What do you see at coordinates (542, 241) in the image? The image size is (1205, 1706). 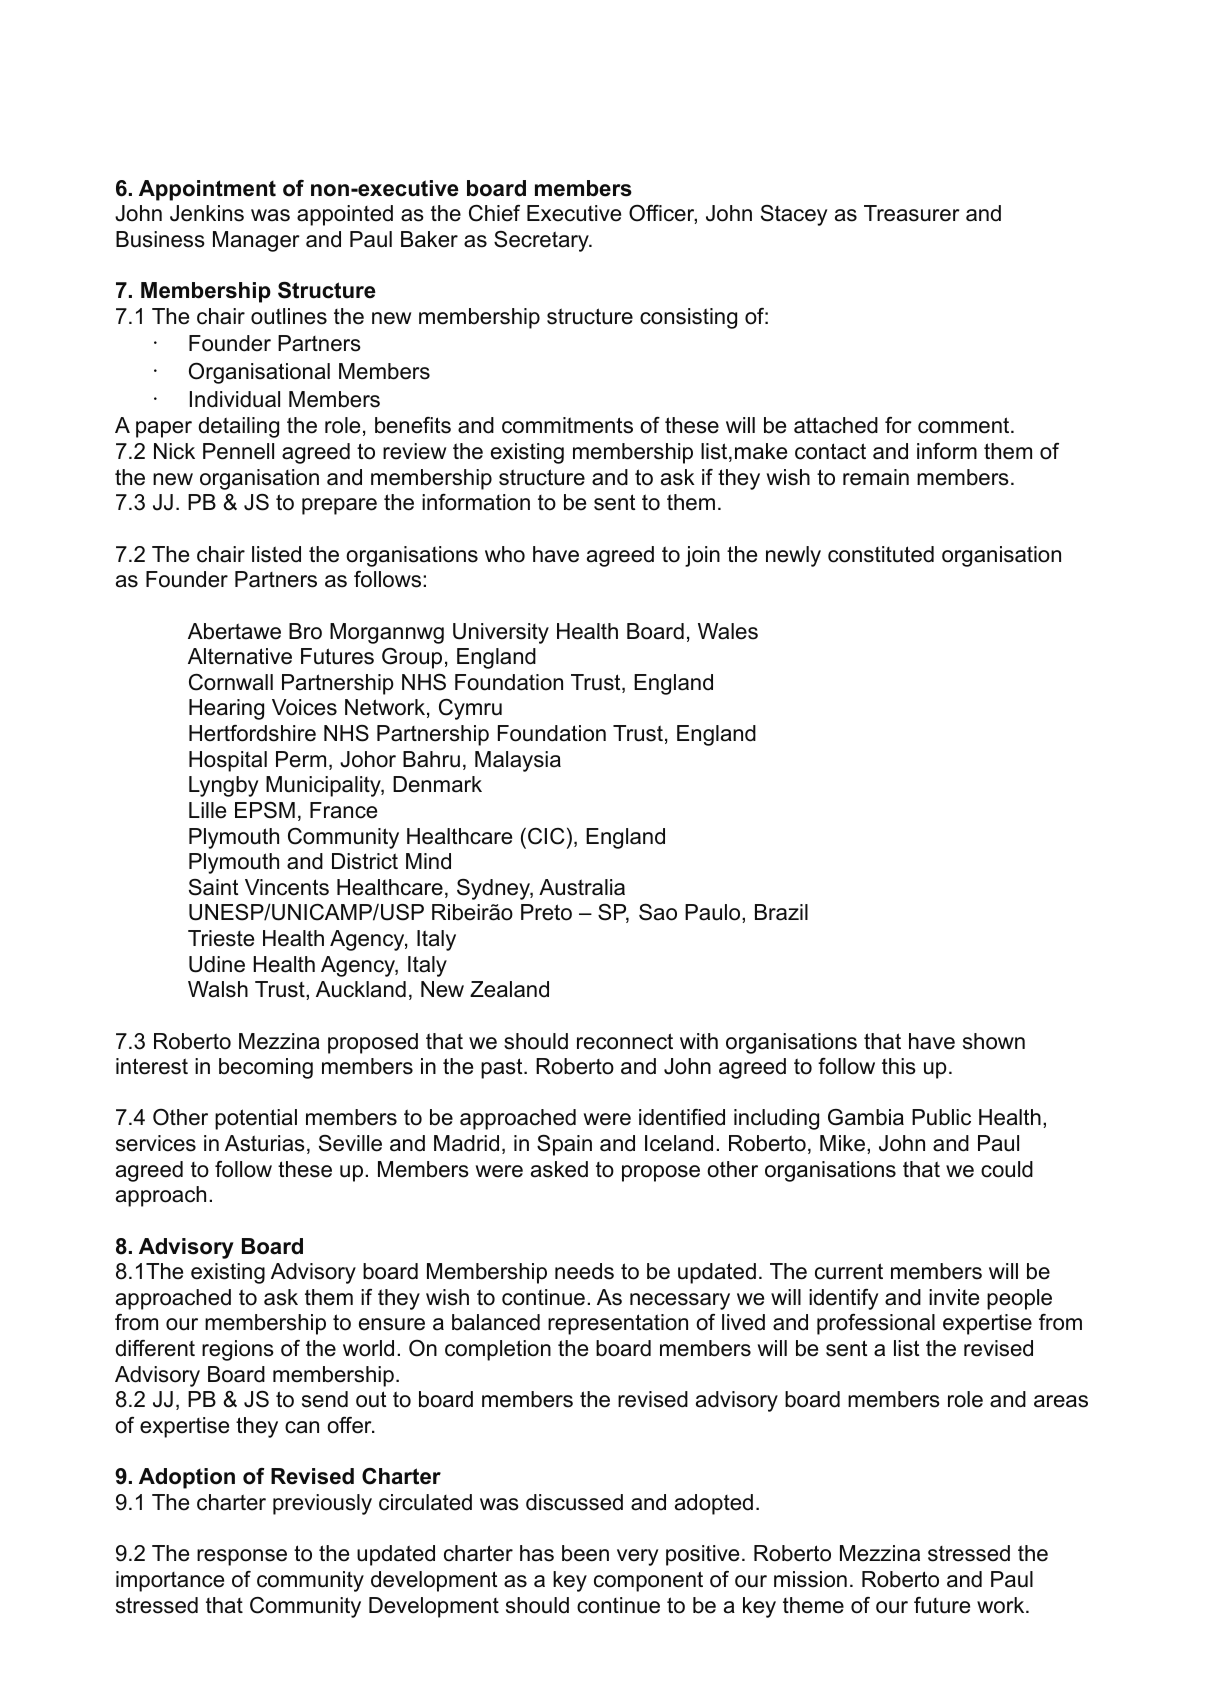 I see `Secretary` at bounding box center [542, 241].
